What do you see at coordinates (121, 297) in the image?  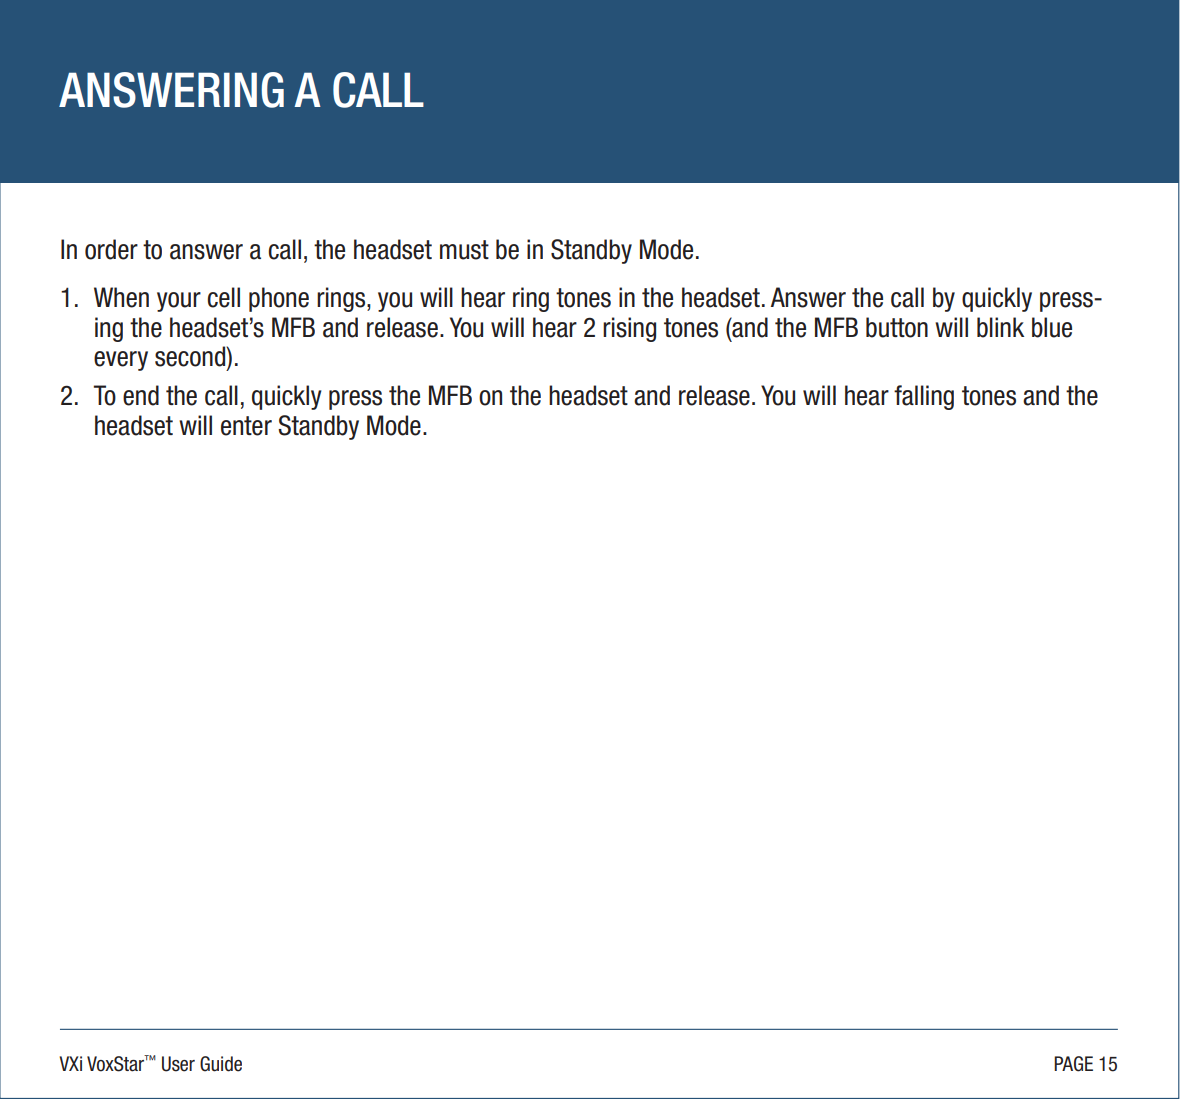 I see `When` at bounding box center [121, 297].
